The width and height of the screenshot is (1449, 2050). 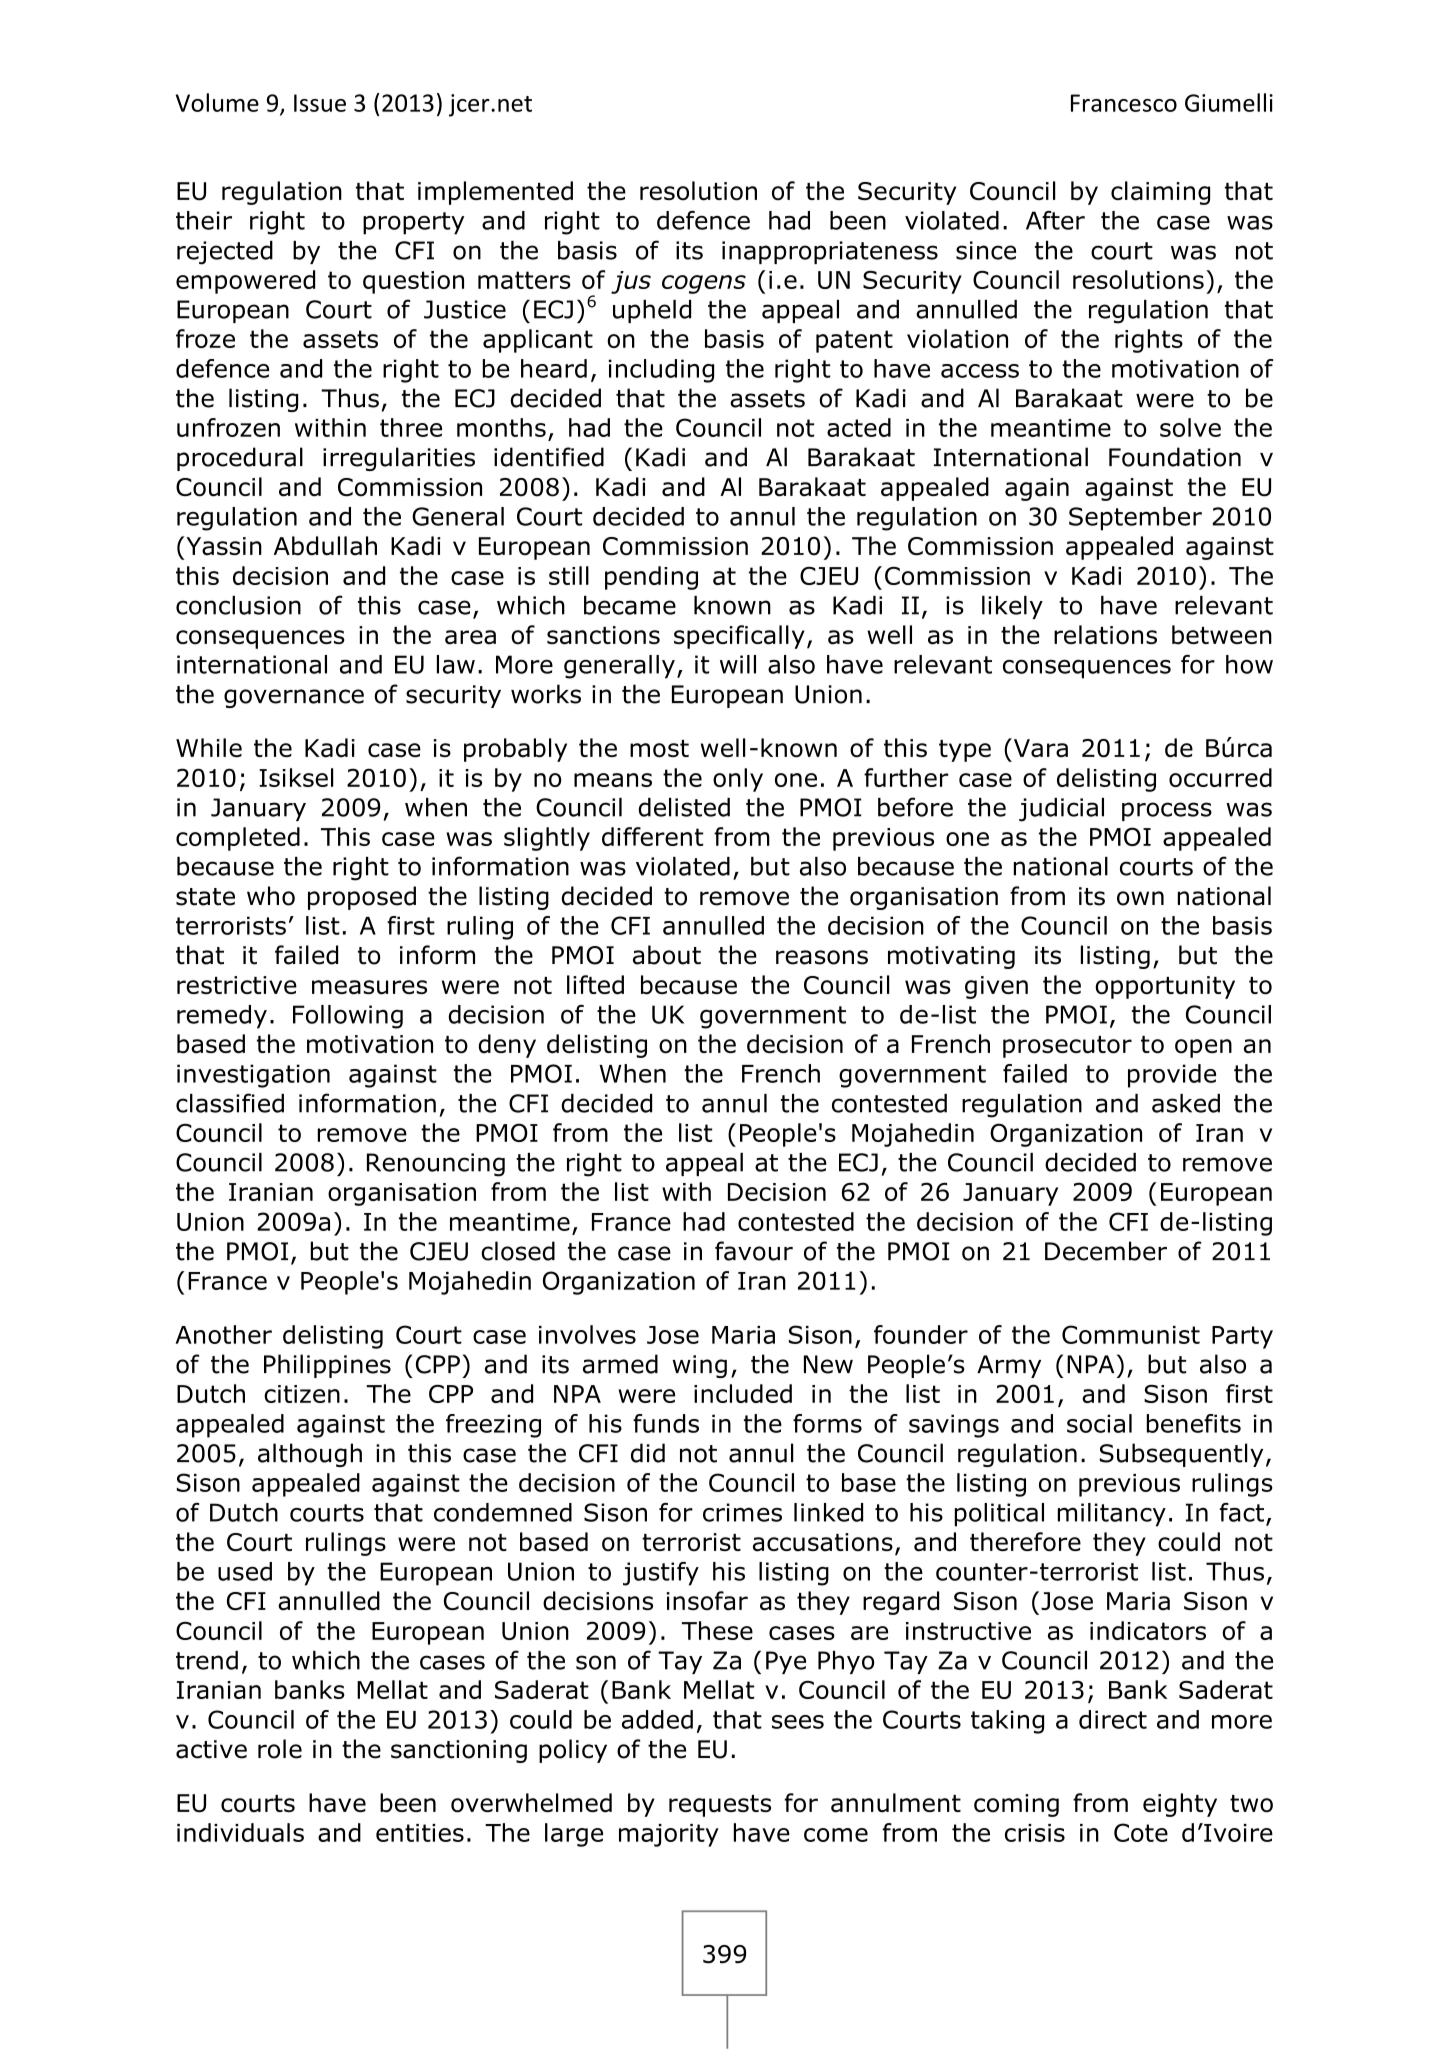 What do you see at coordinates (1180, 1805) in the screenshot?
I see `eighty` at bounding box center [1180, 1805].
